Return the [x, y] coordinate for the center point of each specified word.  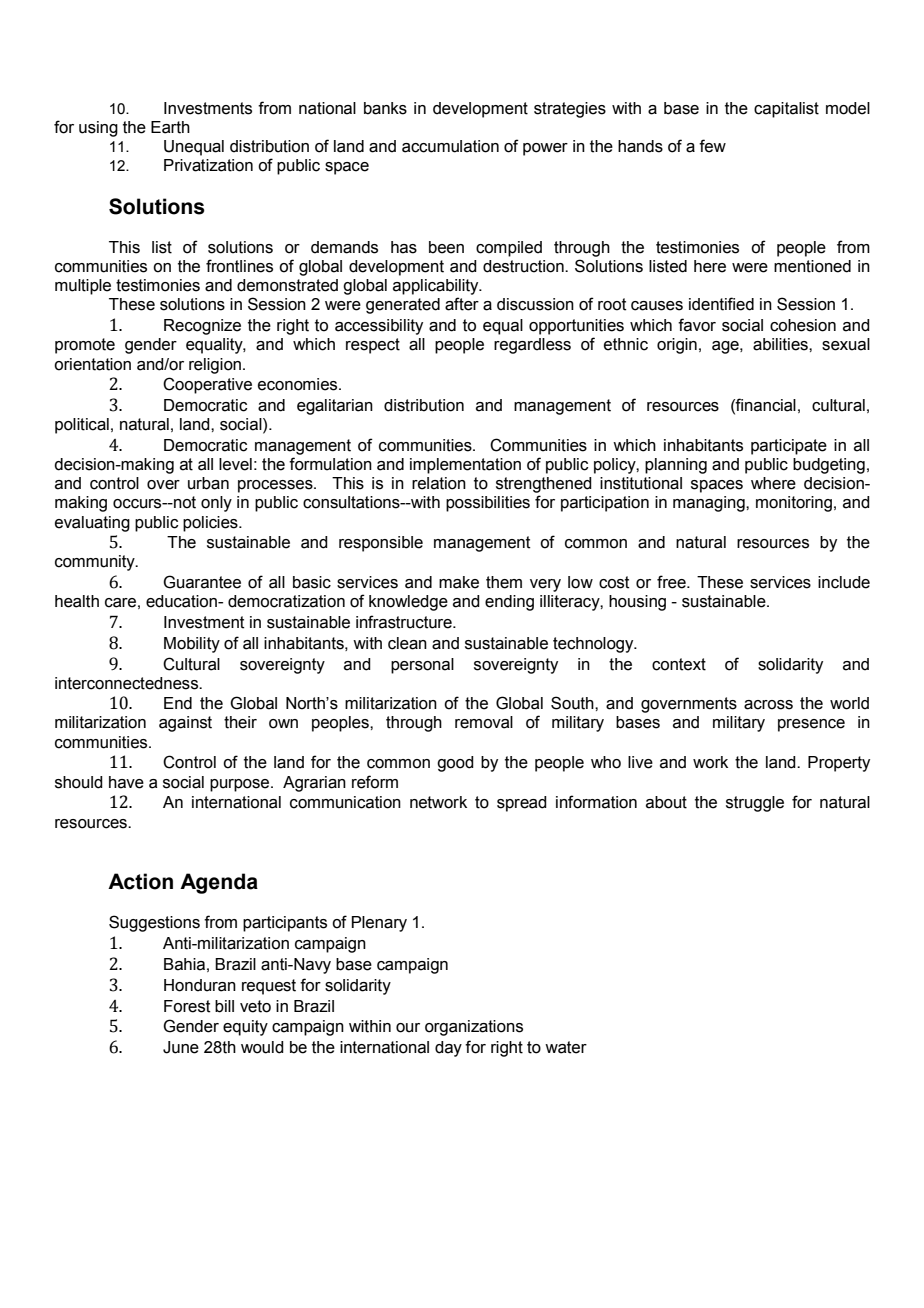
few [712, 146]
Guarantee [202, 582]
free [672, 582]
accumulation [450, 146]
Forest [187, 1006]
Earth [170, 127]
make [459, 582]
